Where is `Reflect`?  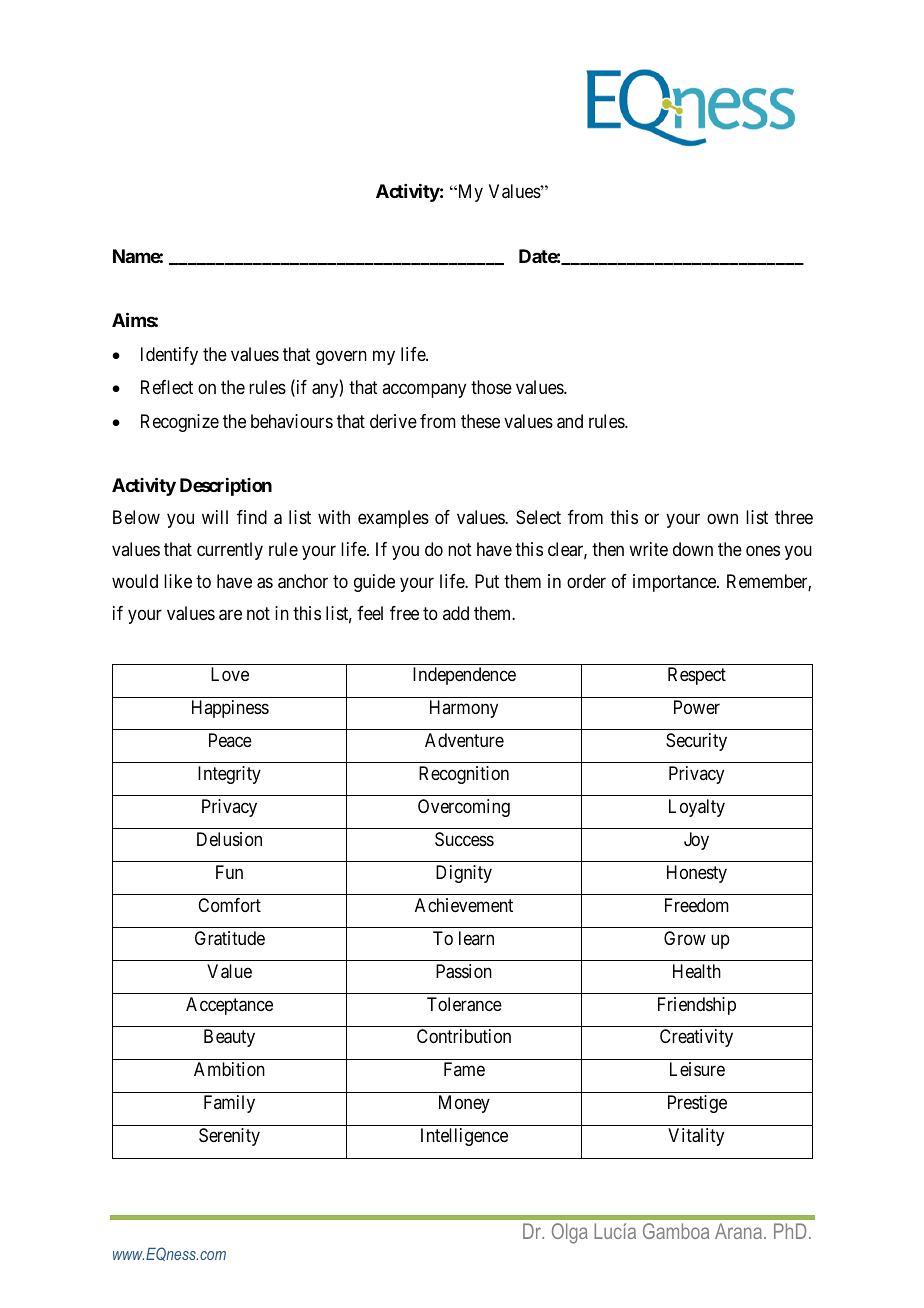 Reflect is located at coordinates (167, 387).
